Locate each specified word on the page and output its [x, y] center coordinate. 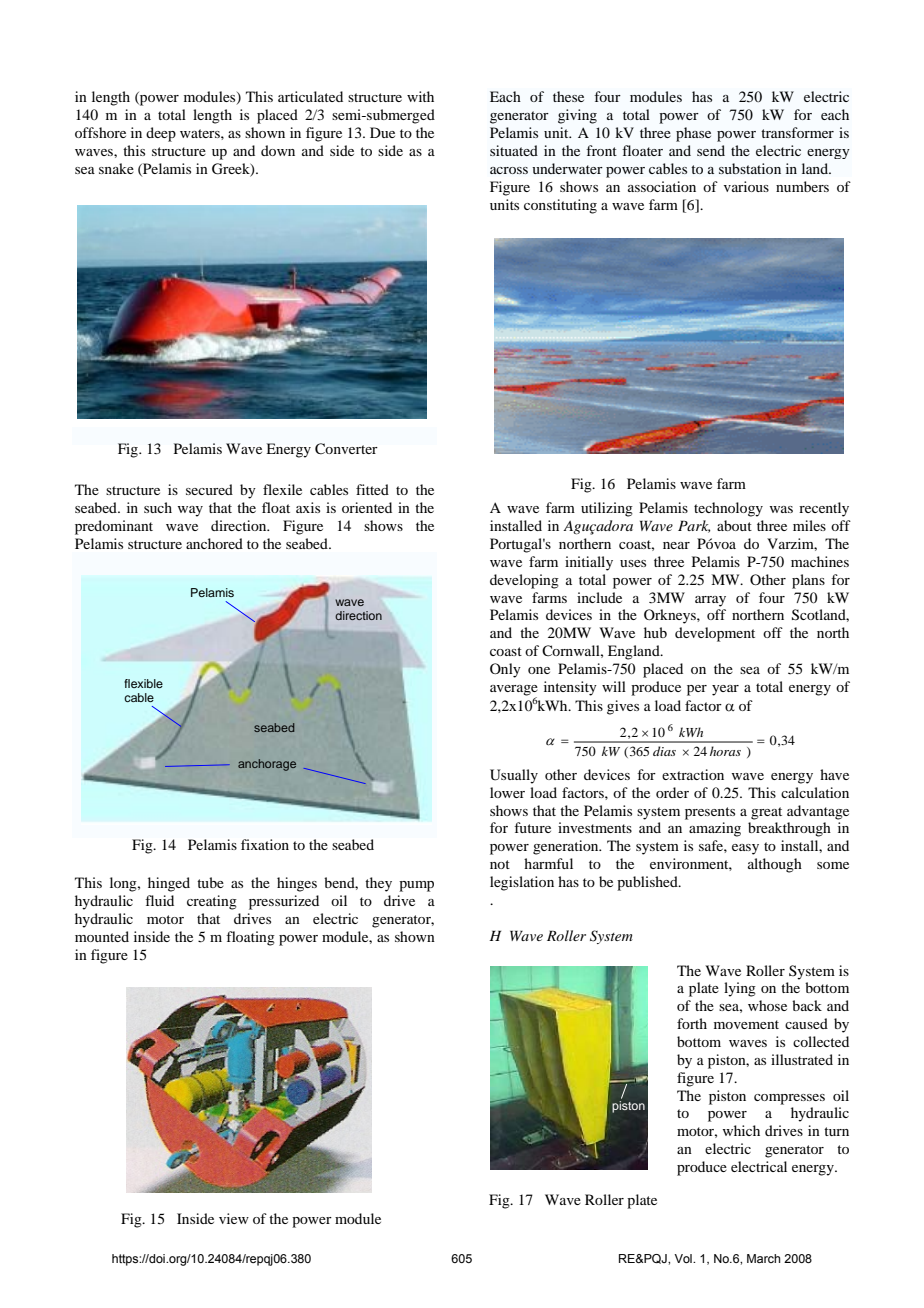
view [234, 1218]
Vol [684, 1258]
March [763, 1258]
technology [728, 509]
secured [209, 489]
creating [212, 902]
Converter [346, 449]
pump [416, 886]
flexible [143, 683]
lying [740, 989]
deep [161, 134]
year [725, 690]
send [711, 150]
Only [505, 670]
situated [514, 150]
